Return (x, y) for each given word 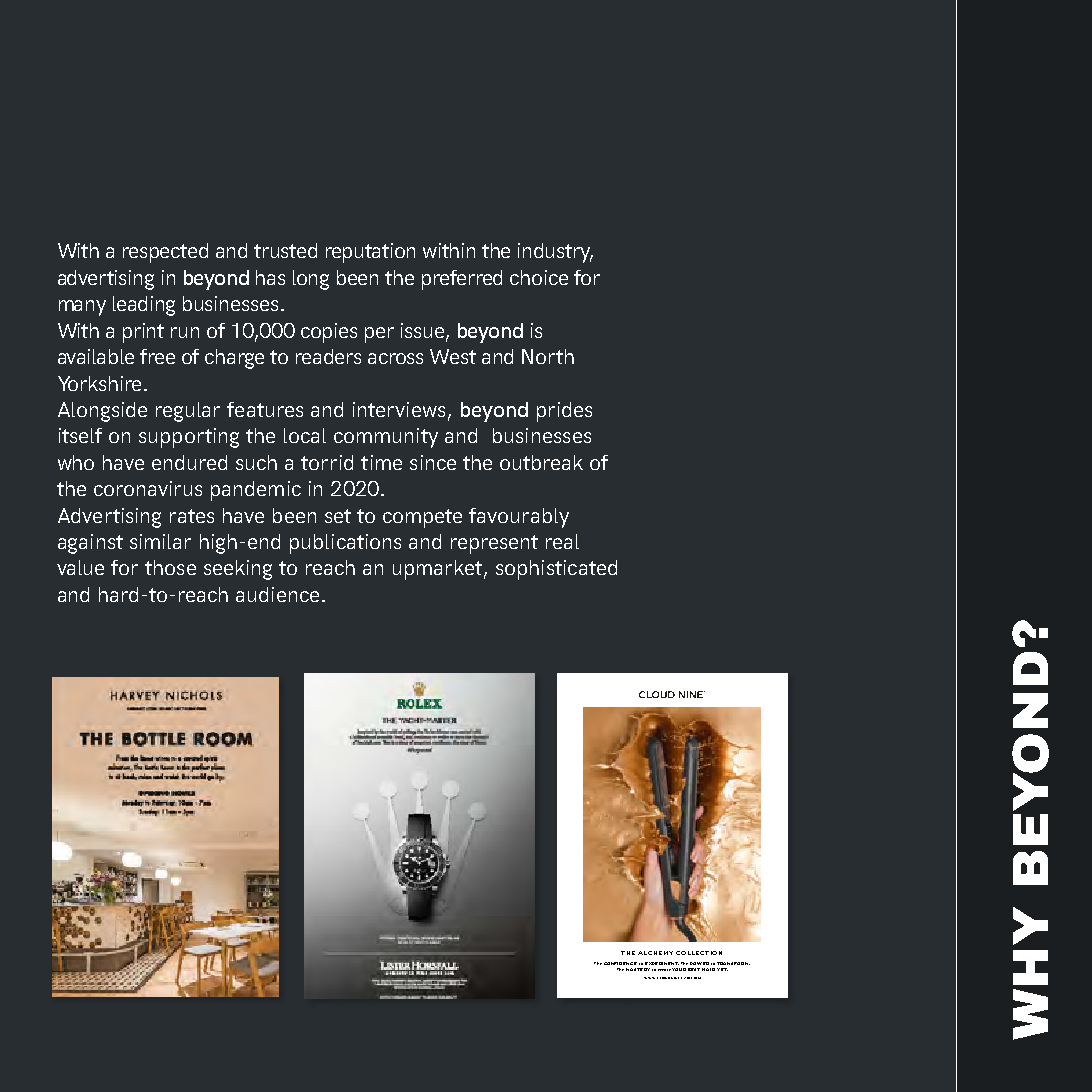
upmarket (437, 570)
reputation (370, 253)
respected (165, 253)
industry (555, 253)
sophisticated (556, 570)
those (170, 567)
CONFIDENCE (620, 963)
